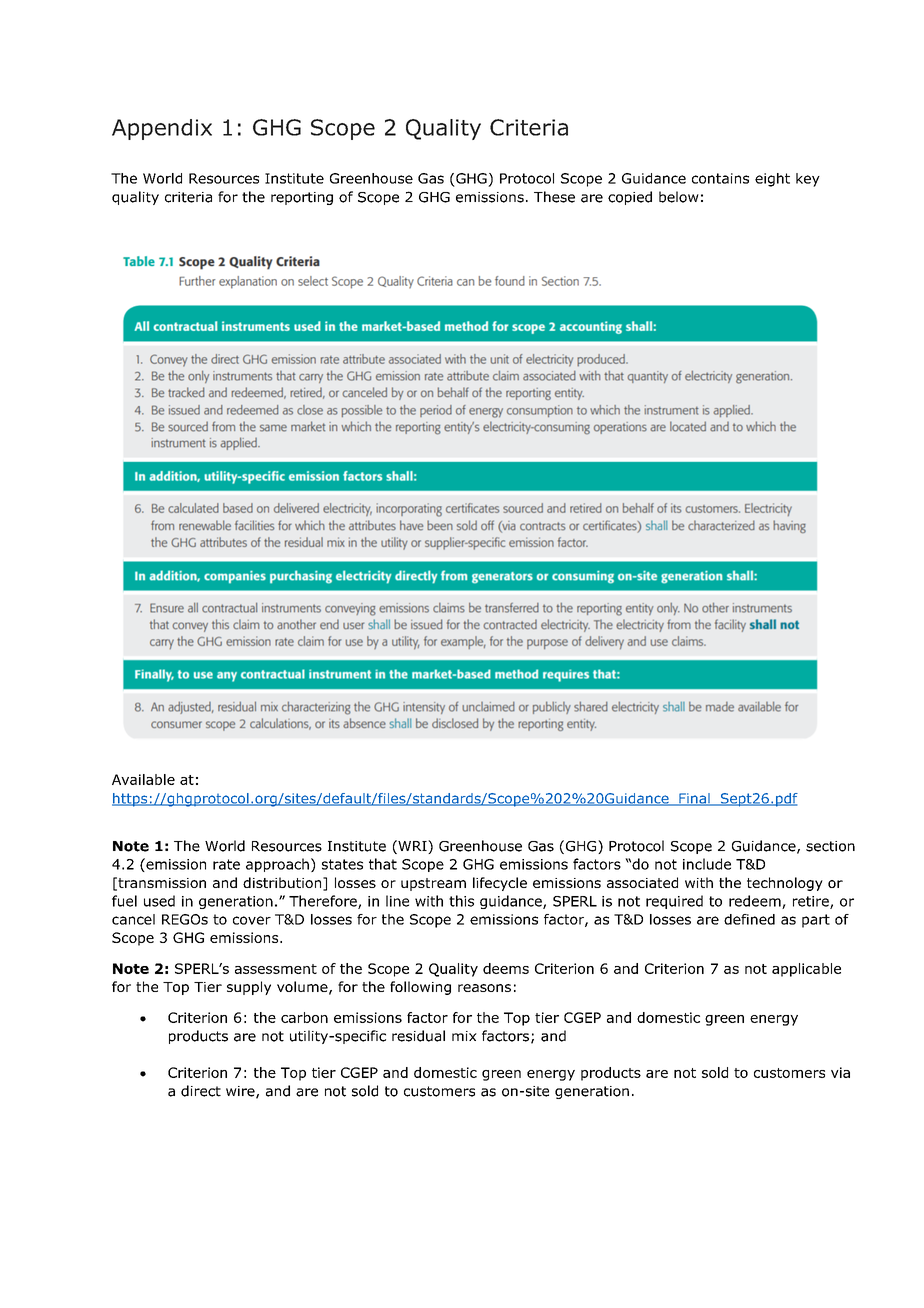 The height and width of the screenshot is (1308, 924). What do you see at coordinates (464, 1036) in the screenshot?
I see `mix` at bounding box center [464, 1036].
